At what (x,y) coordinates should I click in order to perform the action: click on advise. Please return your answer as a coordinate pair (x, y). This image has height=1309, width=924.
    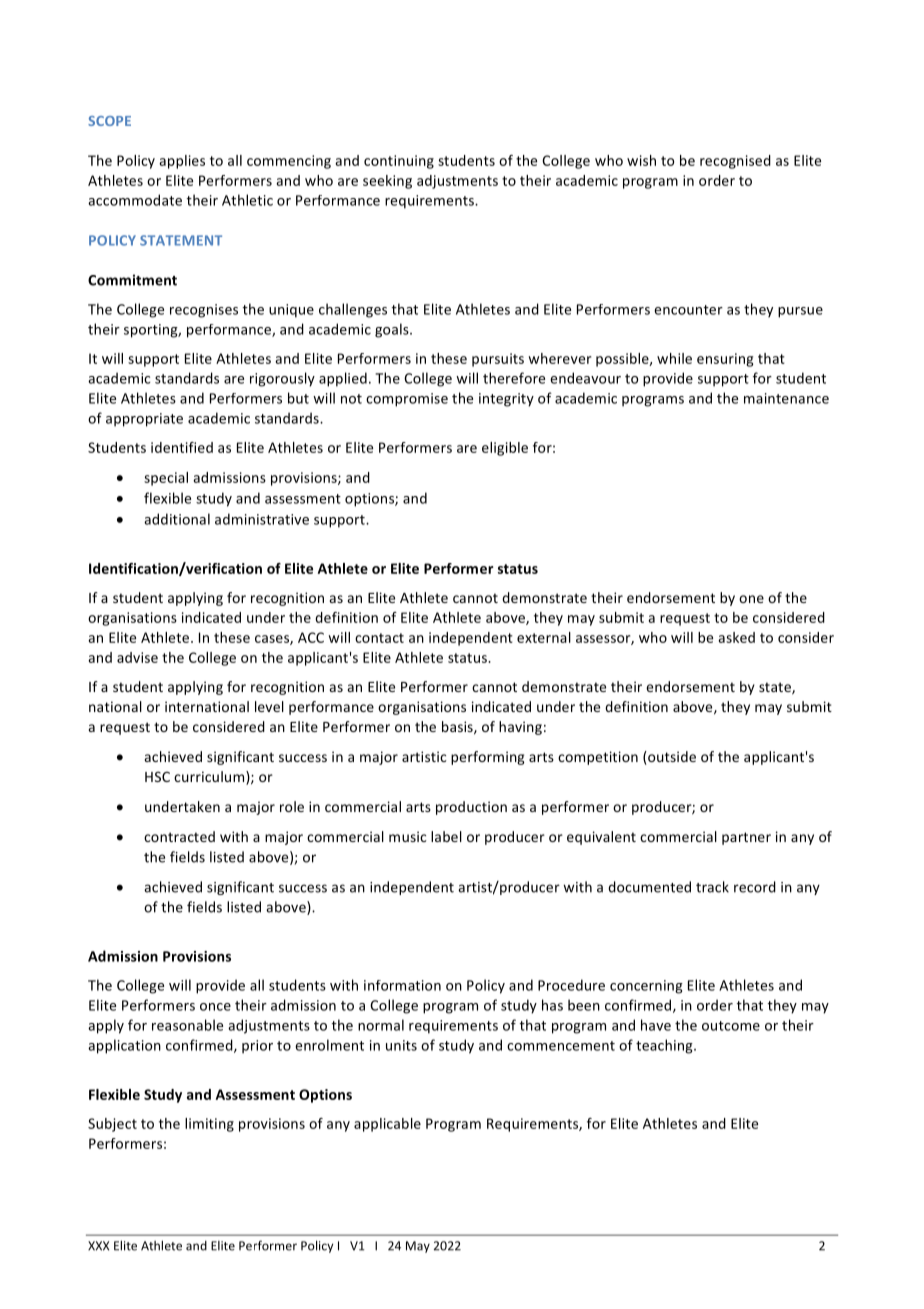
    Looking at the image, I should click on (137, 657).
